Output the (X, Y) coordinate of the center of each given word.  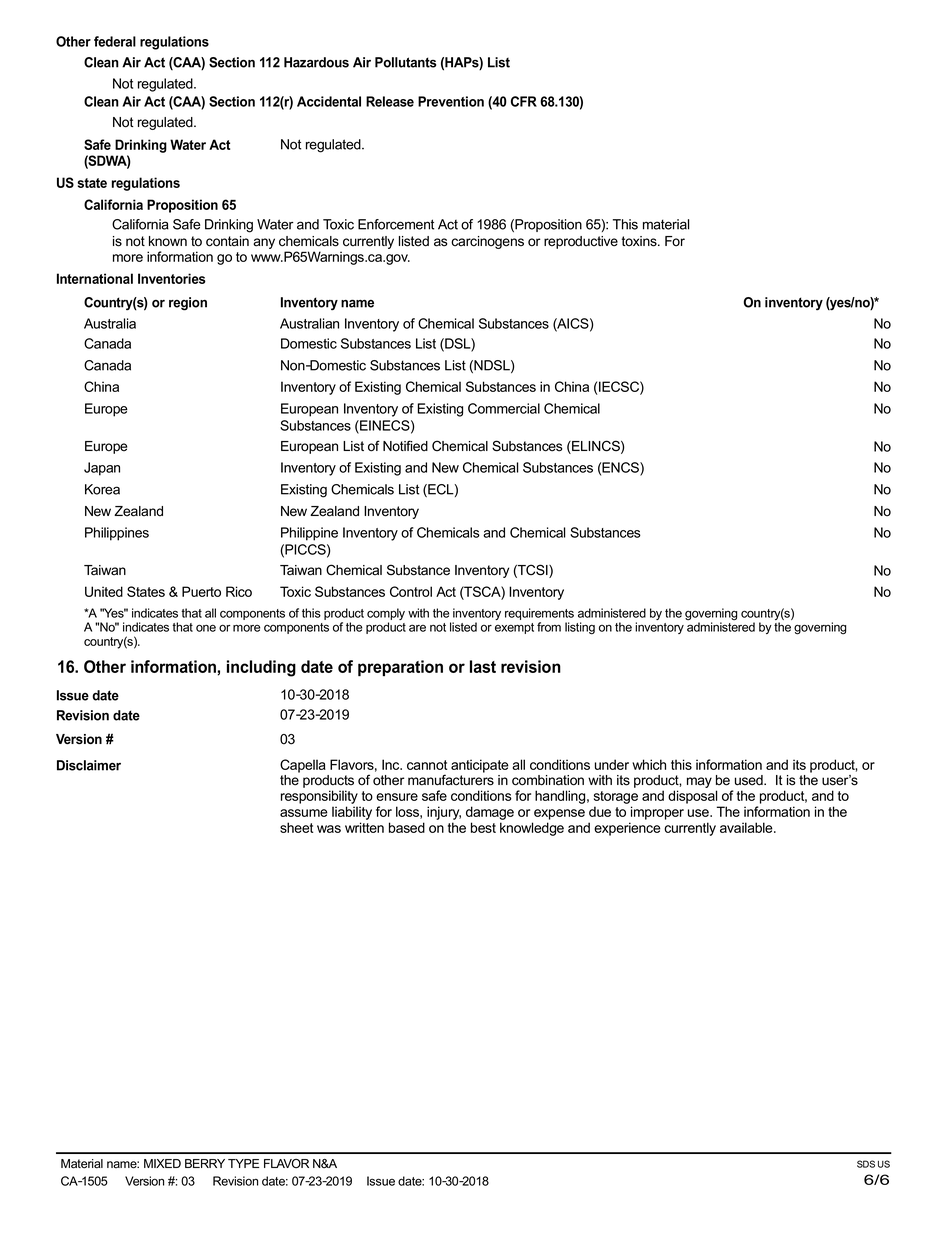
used (750, 780)
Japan (102, 469)
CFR (524, 101)
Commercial (504, 408)
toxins (640, 241)
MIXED (162, 1163)
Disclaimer (89, 765)
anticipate (480, 766)
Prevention (451, 101)
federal (115, 41)
